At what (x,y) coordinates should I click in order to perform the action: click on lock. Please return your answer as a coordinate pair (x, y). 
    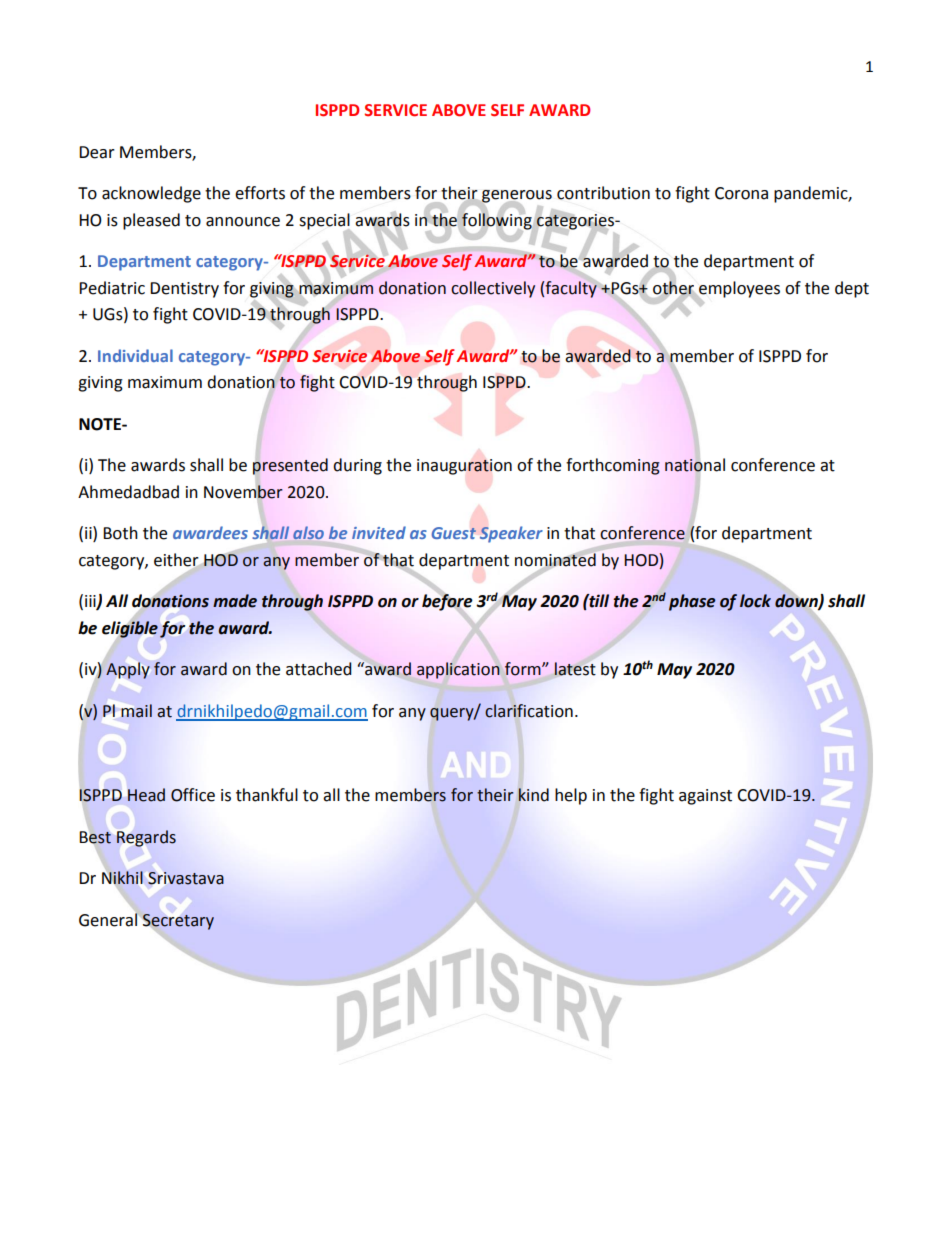
    Looking at the image, I should click on (755, 601).
